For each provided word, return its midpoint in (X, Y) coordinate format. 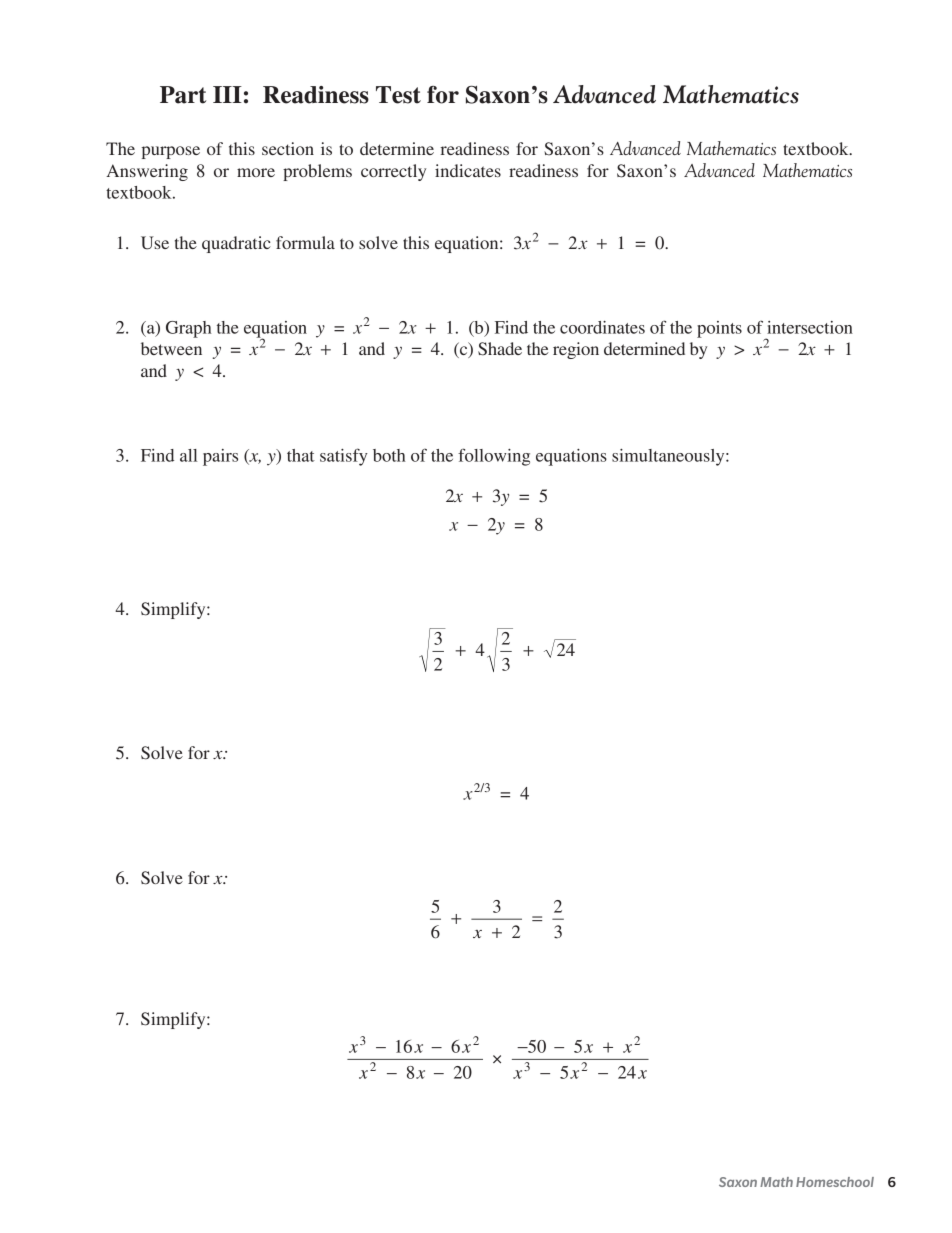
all (188, 455)
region (576, 350)
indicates (468, 170)
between (171, 348)
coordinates (602, 327)
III (227, 94)
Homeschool (835, 1182)
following (494, 457)
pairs (220, 457)
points (719, 329)
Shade (500, 349)
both (389, 455)
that (301, 455)
